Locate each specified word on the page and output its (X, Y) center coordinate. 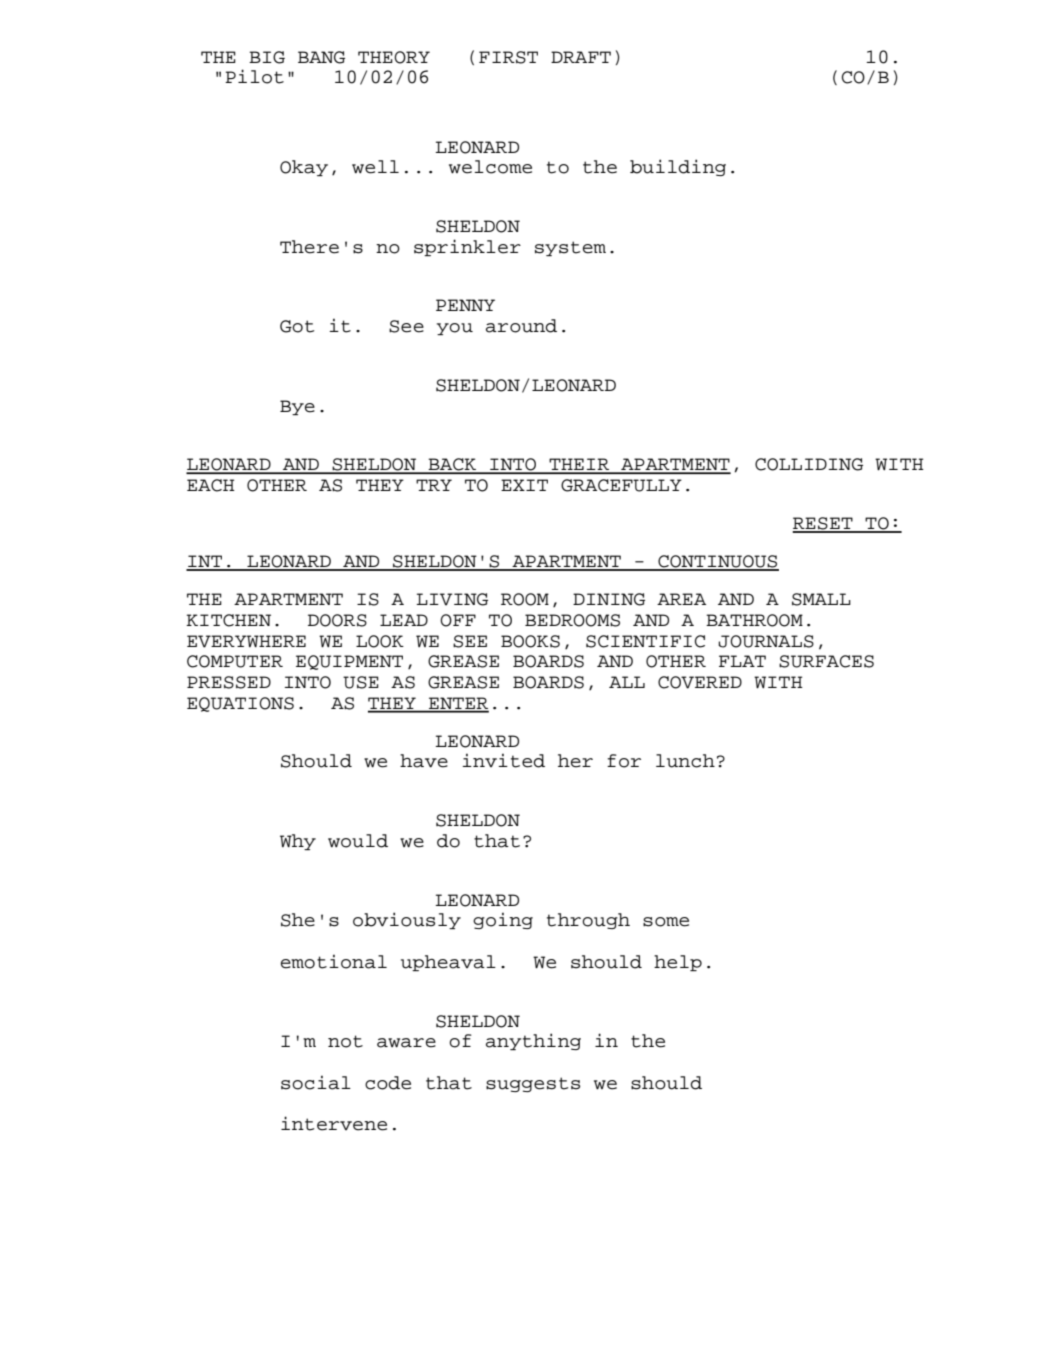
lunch (685, 761)
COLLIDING (809, 464)
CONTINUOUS (717, 562)
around (521, 326)
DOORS (337, 620)
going (503, 920)
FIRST (508, 57)
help (678, 963)
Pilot (254, 76)
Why (298, 842)
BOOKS (530, 641)
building (678, 167)
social (316, 1082)
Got (297, 326)
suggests (533, 1084)
